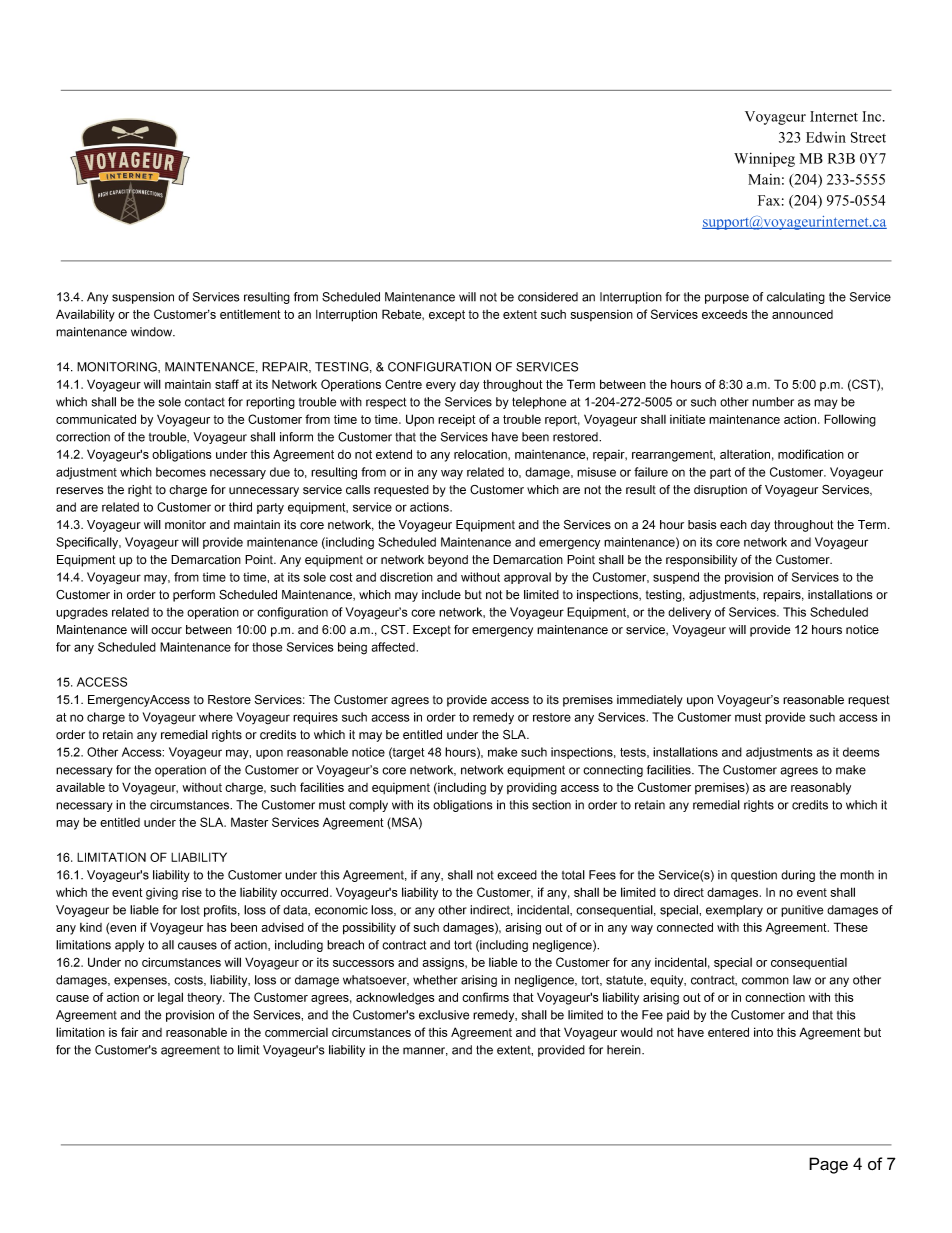 The height and width of the document is (1233, 952). I want to click on exclusive, so click(444, 1015).
